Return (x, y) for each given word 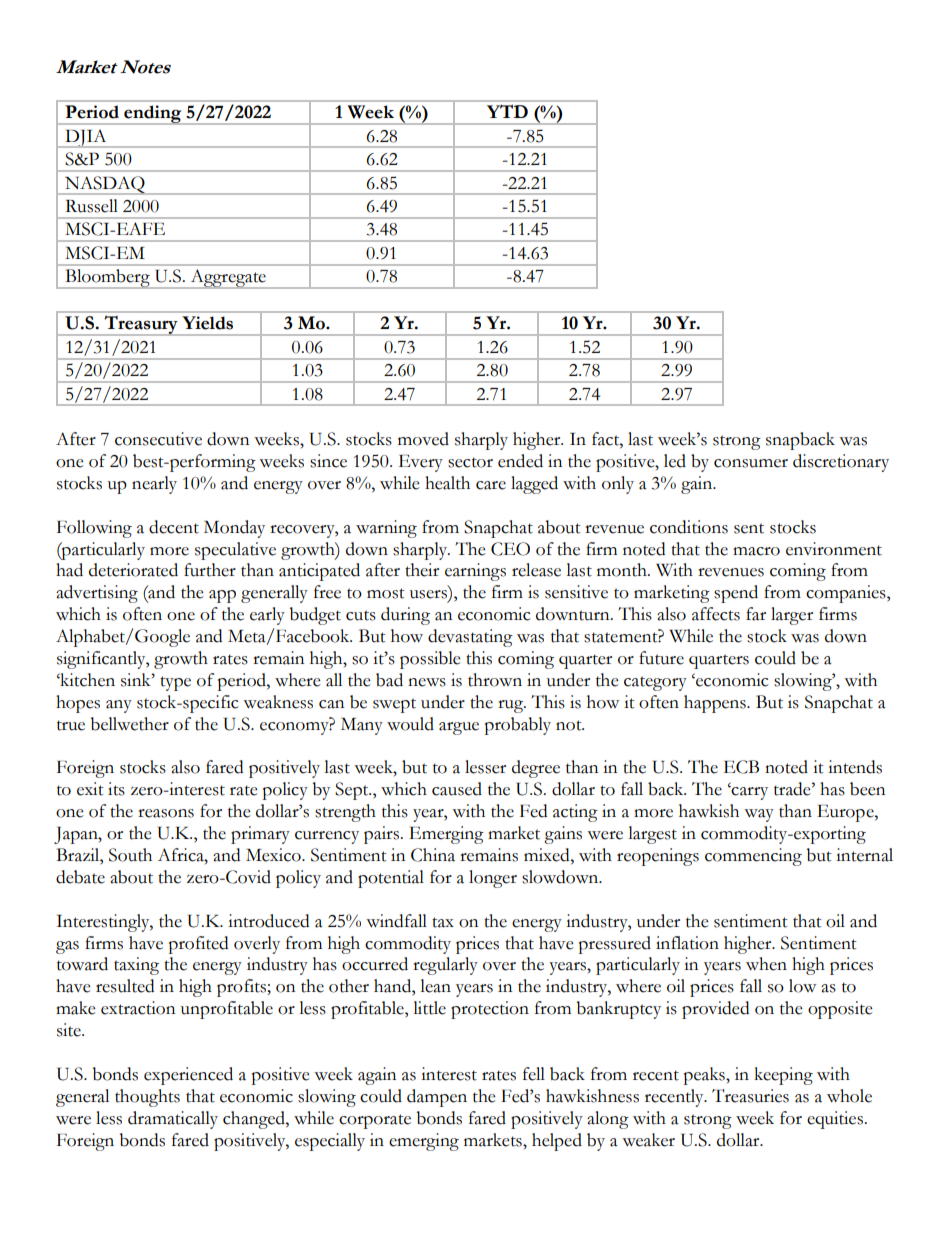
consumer (751, 463)
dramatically (173, 1120)
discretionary (841, 463)
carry (749, 793)
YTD (507, 111)
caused (457, 789)
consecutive (158, 439)
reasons (166, 813)
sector (470, 462)
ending (153, 115)
